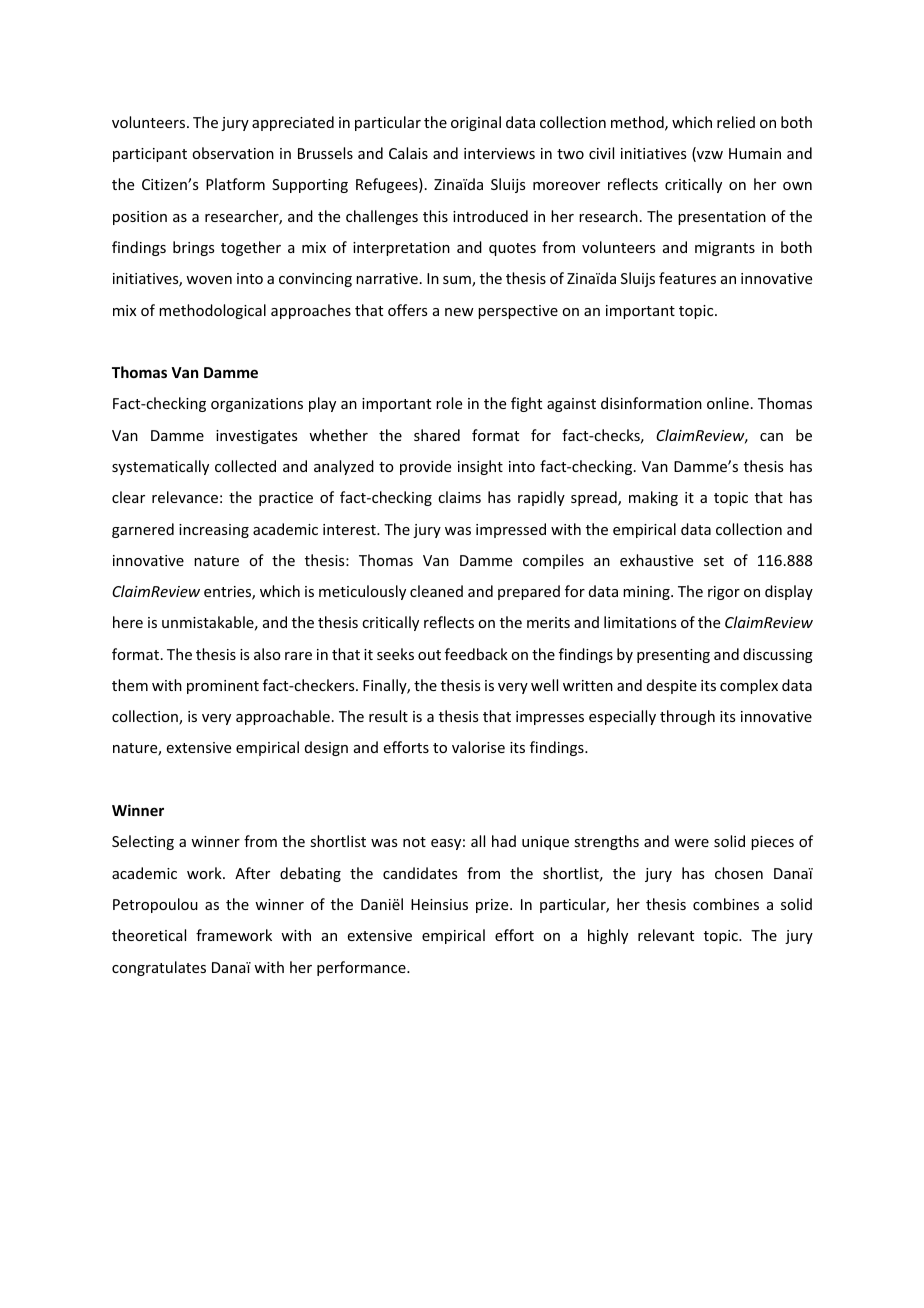 The width and height of the screenshot is (924, 1308). Describe the element at coordinates (691, 843) in the screenshot. I see `were` at that location.
